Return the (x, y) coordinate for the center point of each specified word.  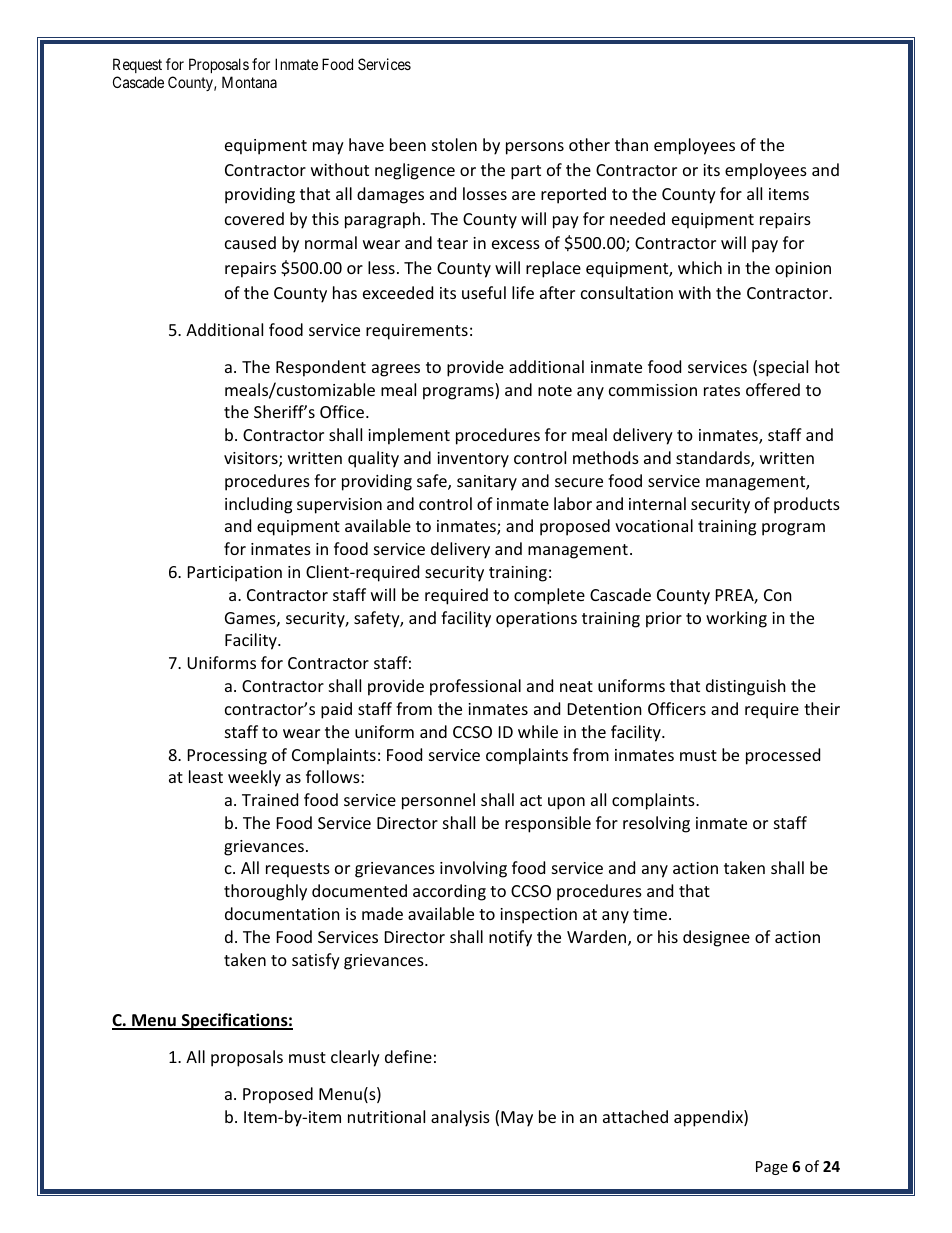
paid (336, 710)
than (631, 144)
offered (773, 389)
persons (535, 148)
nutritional (386, 1116)
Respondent (321, 368)
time (650, 914)
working (736, 619)
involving (473, 869)
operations (536, 620)
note (555, 390)
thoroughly (265, 892)
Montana (249, 82)
